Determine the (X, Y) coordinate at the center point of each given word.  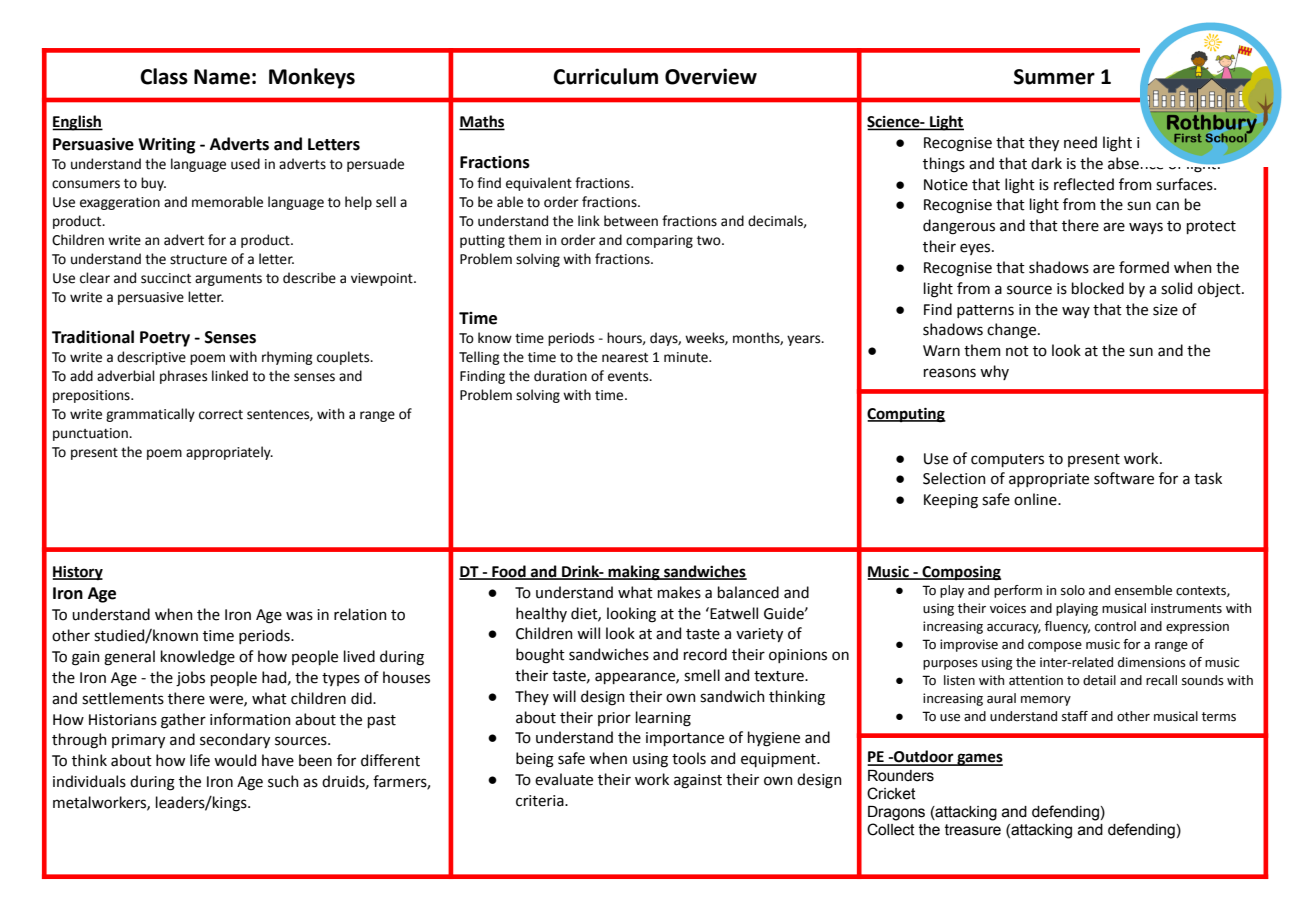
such (283, 781)
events (629, 377)
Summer (1054, 77)
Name (222, 77)
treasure (973, 830)
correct (221, 415)
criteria (541, 801)
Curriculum (605, 76)
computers (1007, 460)
